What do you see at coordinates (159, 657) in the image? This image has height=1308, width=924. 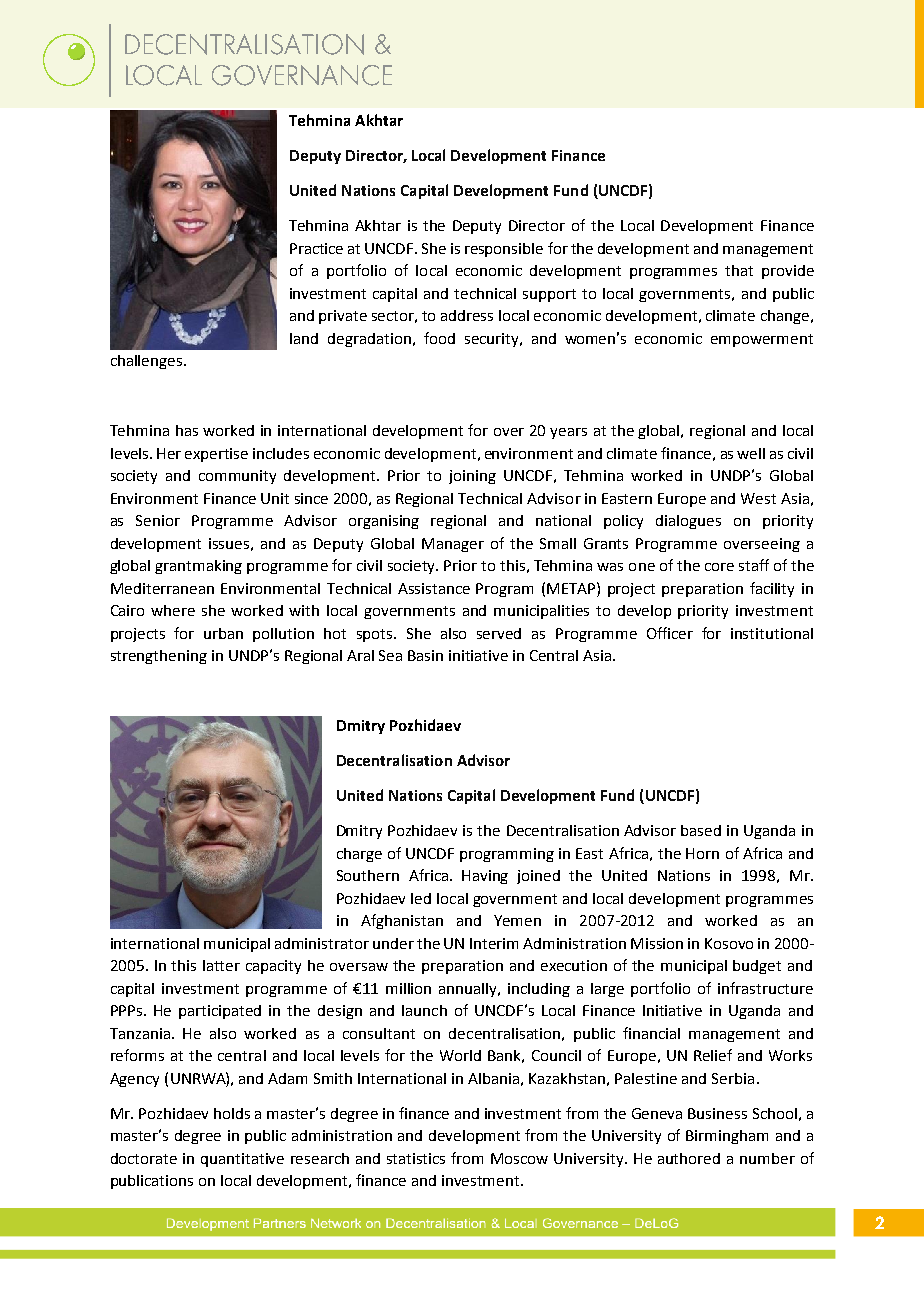 I see `strengthening` at bounding box center [159, 657].
